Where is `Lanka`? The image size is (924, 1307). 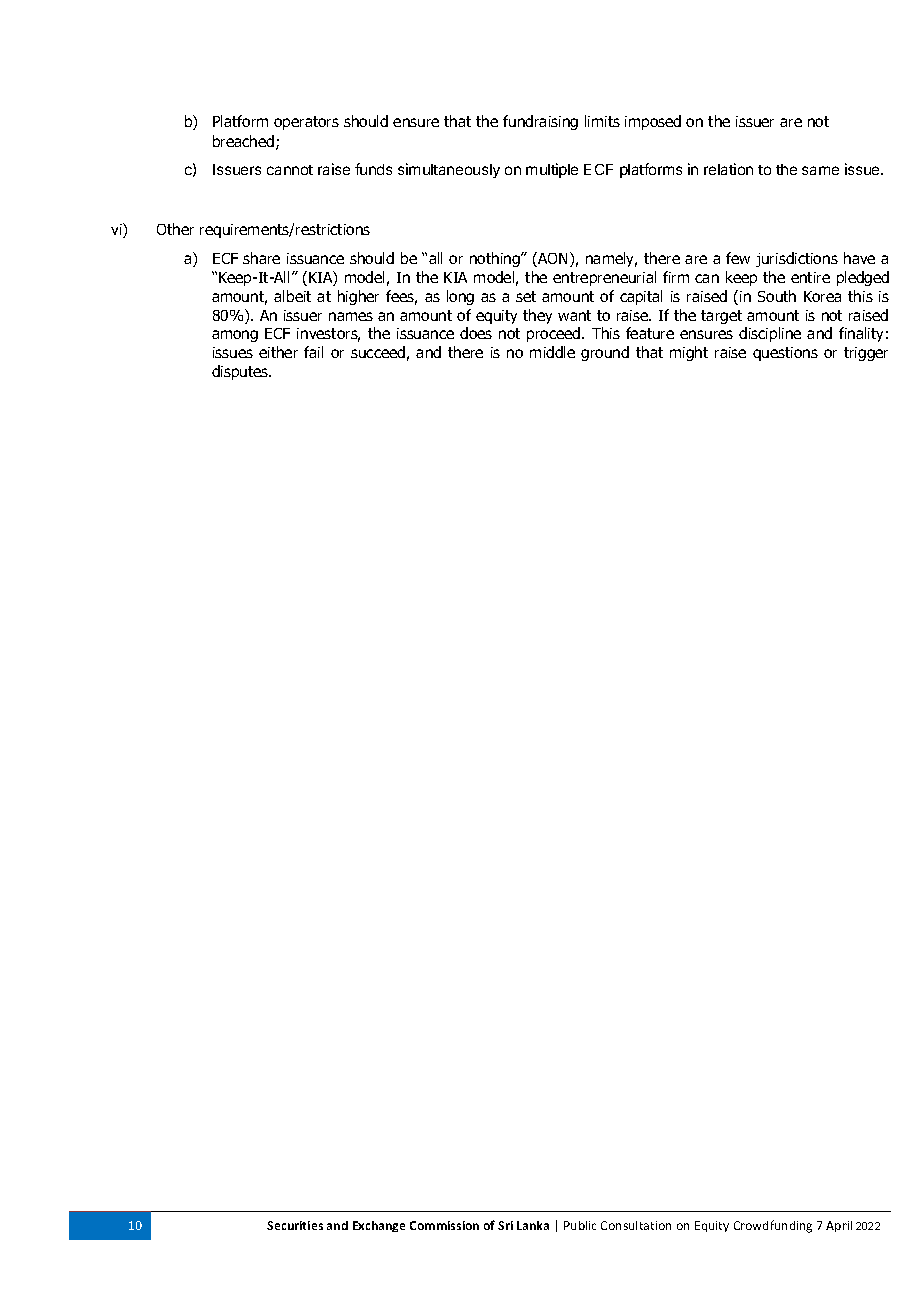
Lanka is located at coordinates (533, 1225).
